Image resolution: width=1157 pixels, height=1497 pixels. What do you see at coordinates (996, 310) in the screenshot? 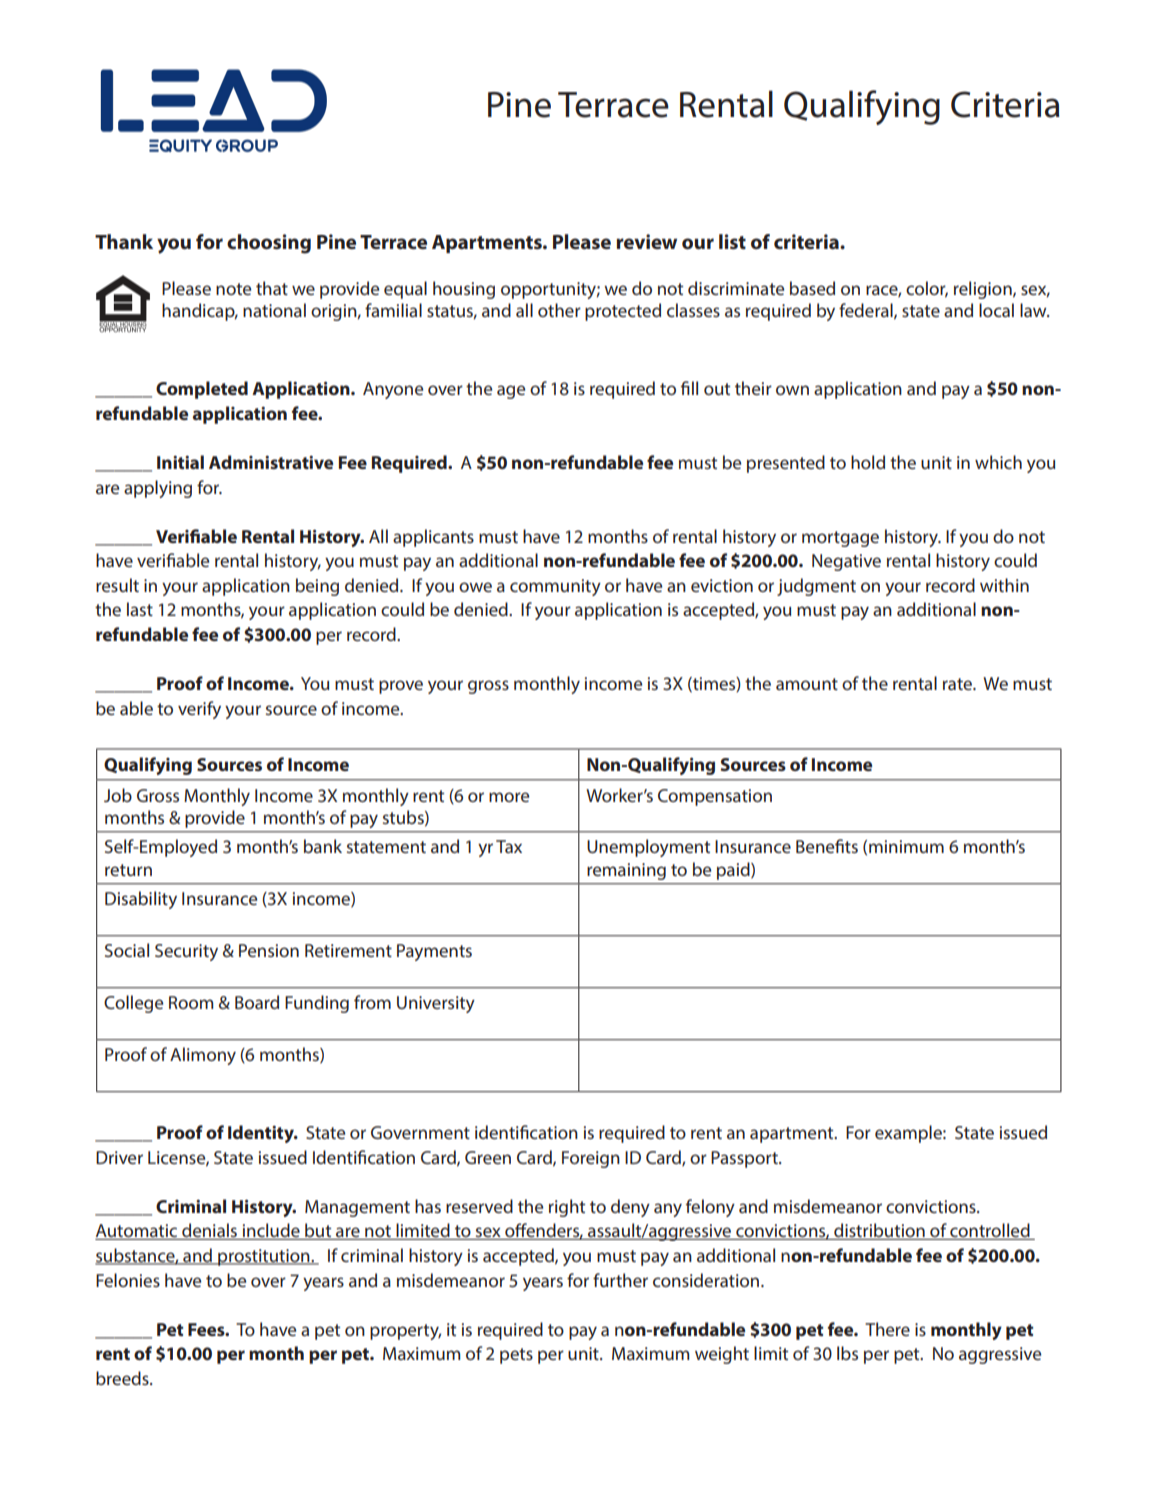
I see `local` at bounding box center [996, 310].
